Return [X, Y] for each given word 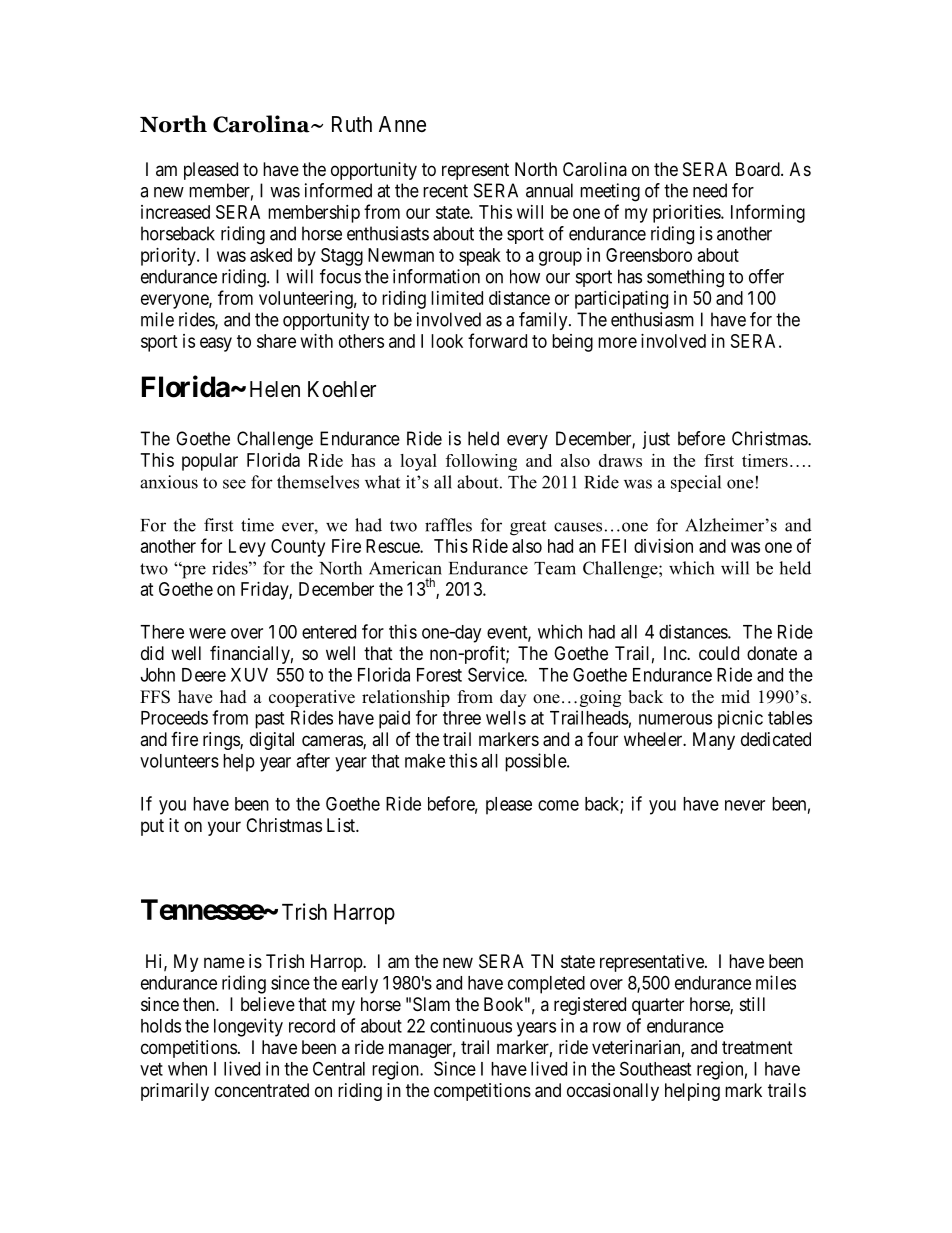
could [719, 653]
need [710, 190]
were [207, 633]
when [187, 1069]
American [405, 568]
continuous [471, 1025]
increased [175, 212]
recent [445, 191]
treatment [757, 1048]
